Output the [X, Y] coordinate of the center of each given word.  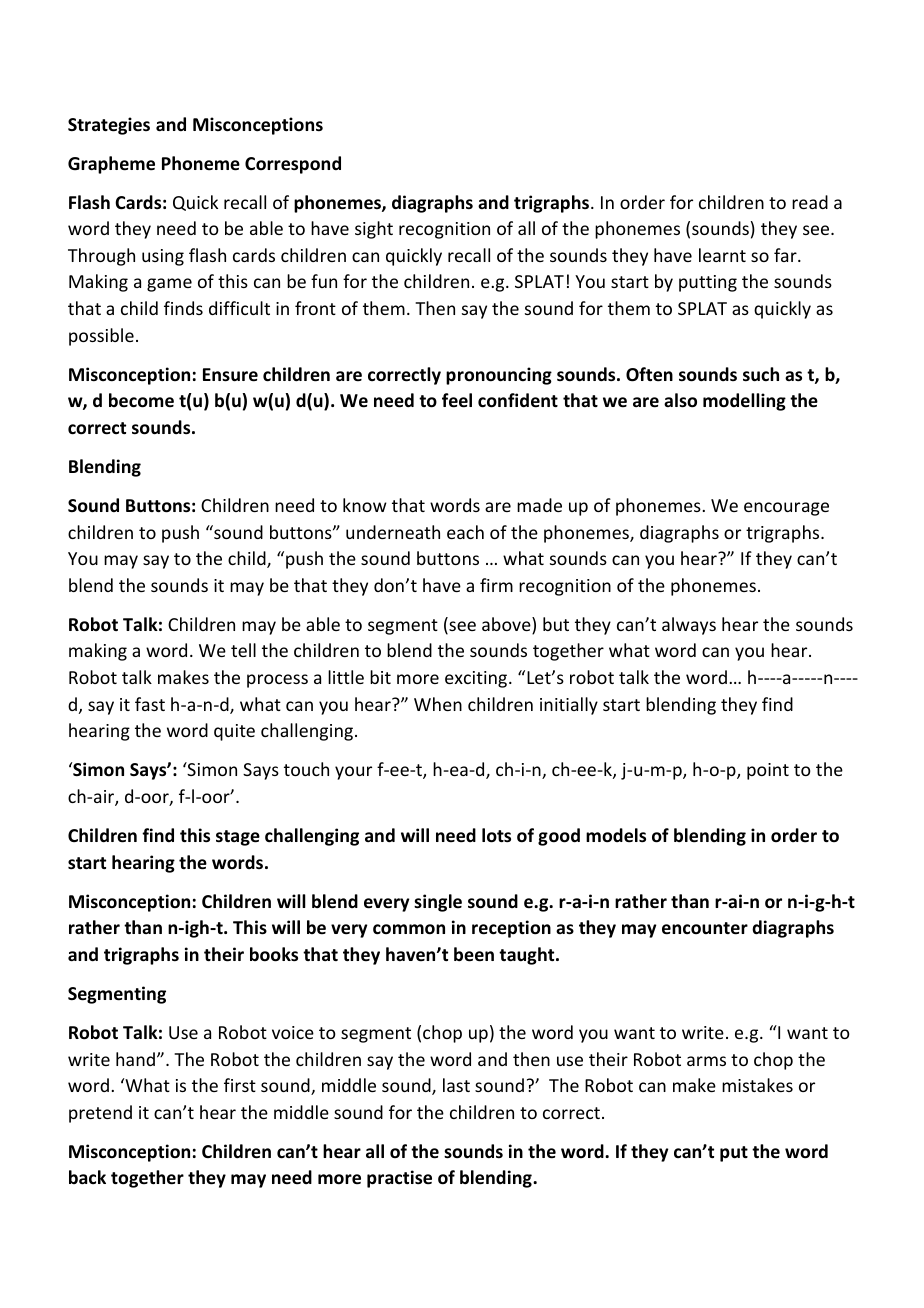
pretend [100, 1114]
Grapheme [111, 165]
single [438, 903]
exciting [477, 679]
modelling [744, 402]
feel [457, 400]
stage [238, 838]
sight [374, 230]
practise [399, 1179]
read [810, 202]
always [689, 626]
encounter [705, 928]
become [141, 400]
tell [243, 650]
